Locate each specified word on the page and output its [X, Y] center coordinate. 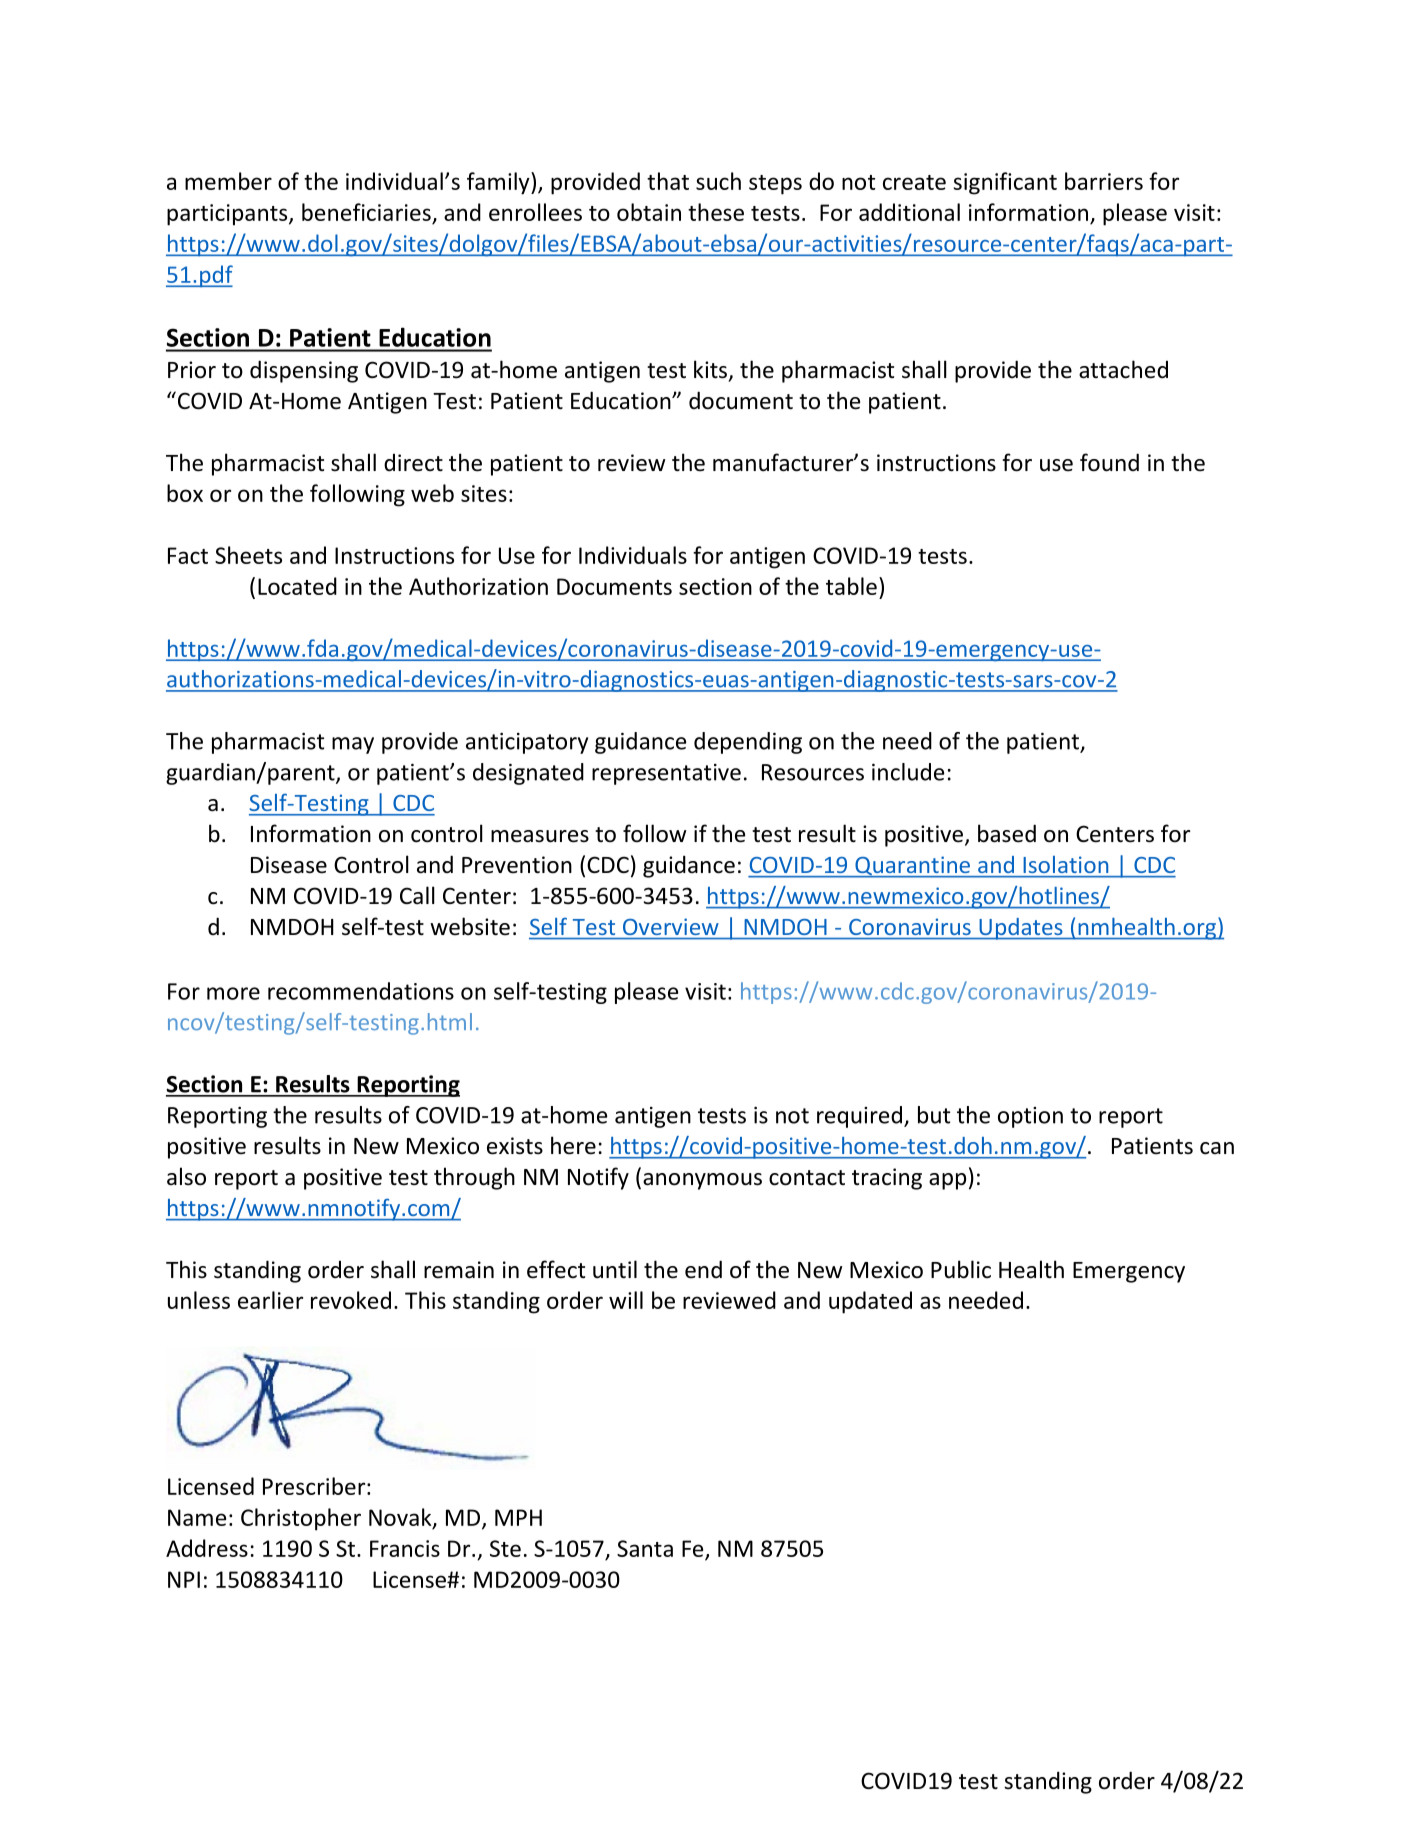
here [573, 1145]
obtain [649, 212]
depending [748, 743]
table [851, 586]
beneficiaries [366, 212]
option [1030, 1117]
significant [1005, 183]
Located [297, 586]
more [233, 993]
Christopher [301, 1519]
